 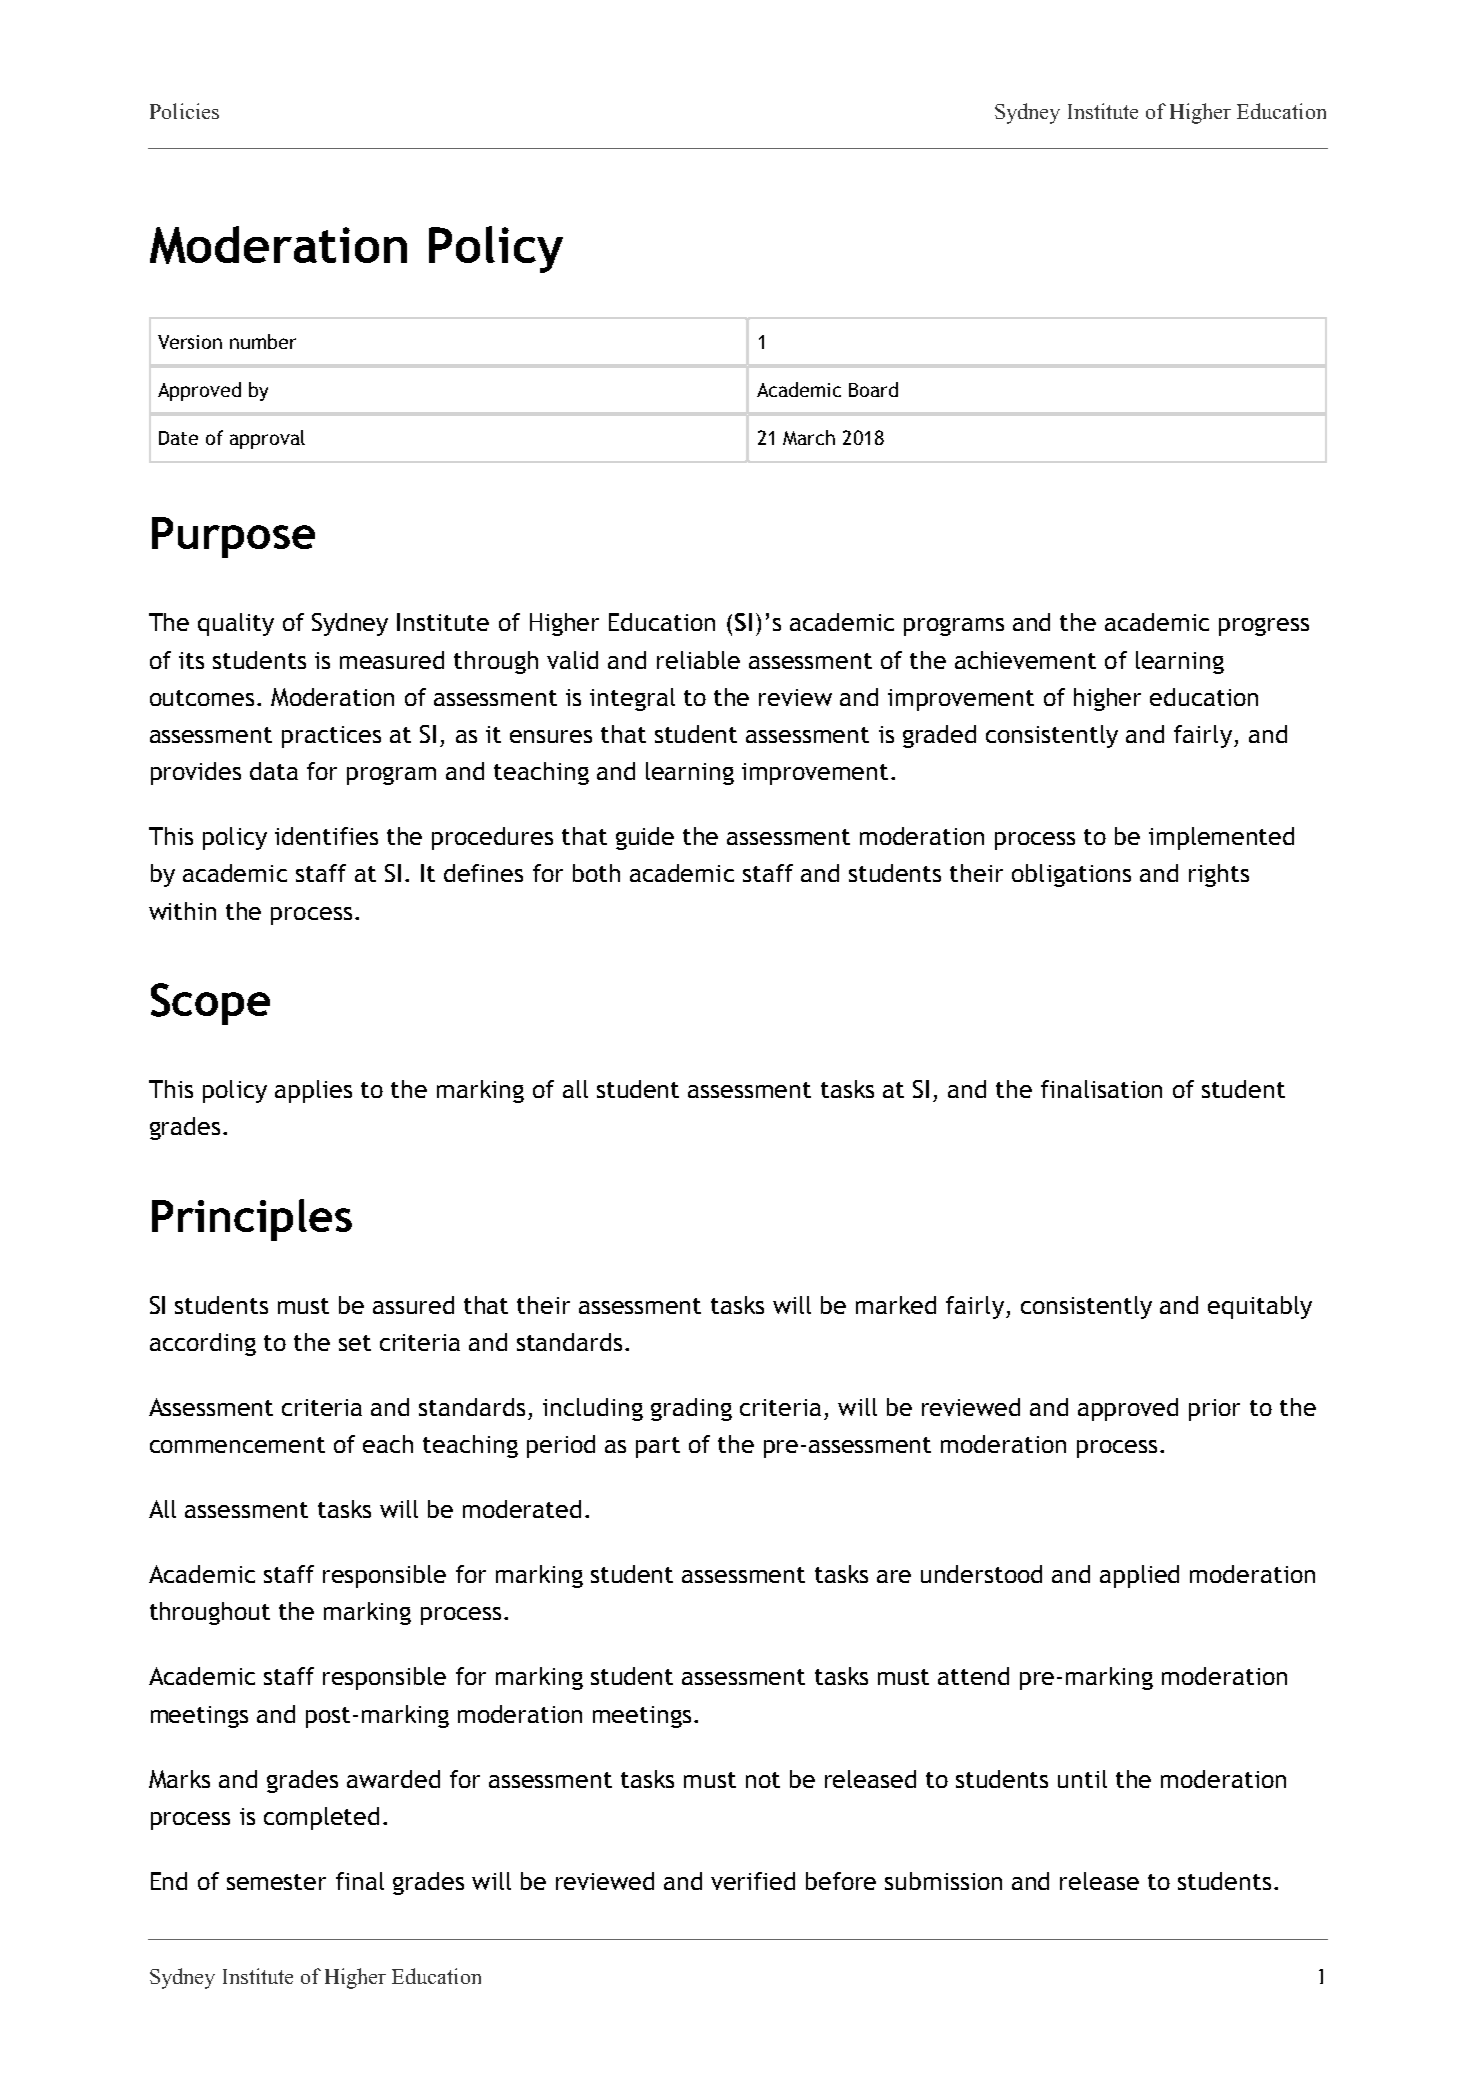 What do you see at coordinates (691, 1409) in the screenshot?
I see `grading` at bounding box center [691, 1409].
